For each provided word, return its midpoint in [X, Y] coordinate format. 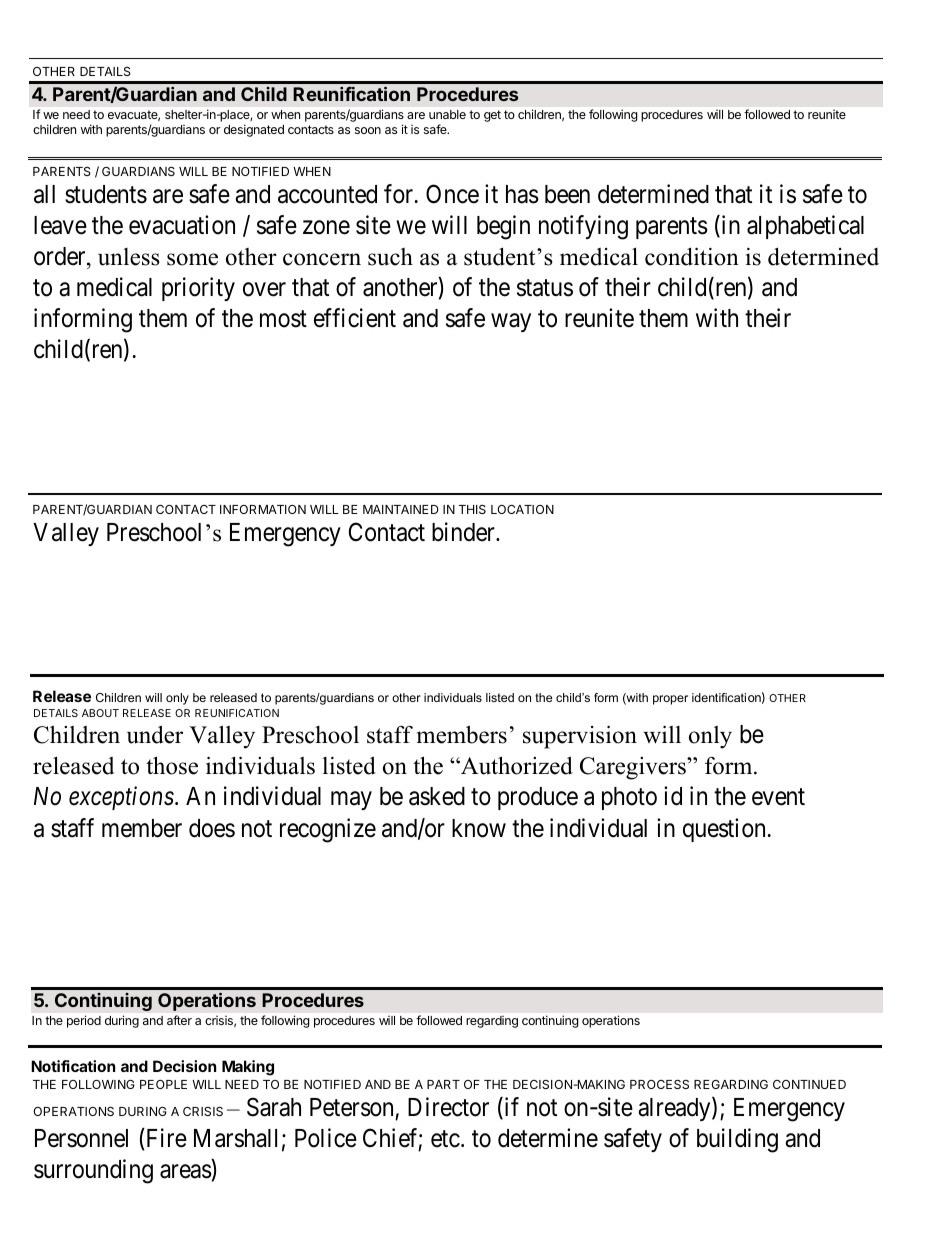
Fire [165, 1138]
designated [254, 130]
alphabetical [805, 227]
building [737, 1140]
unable [447, 114]
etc [445, 1139]
